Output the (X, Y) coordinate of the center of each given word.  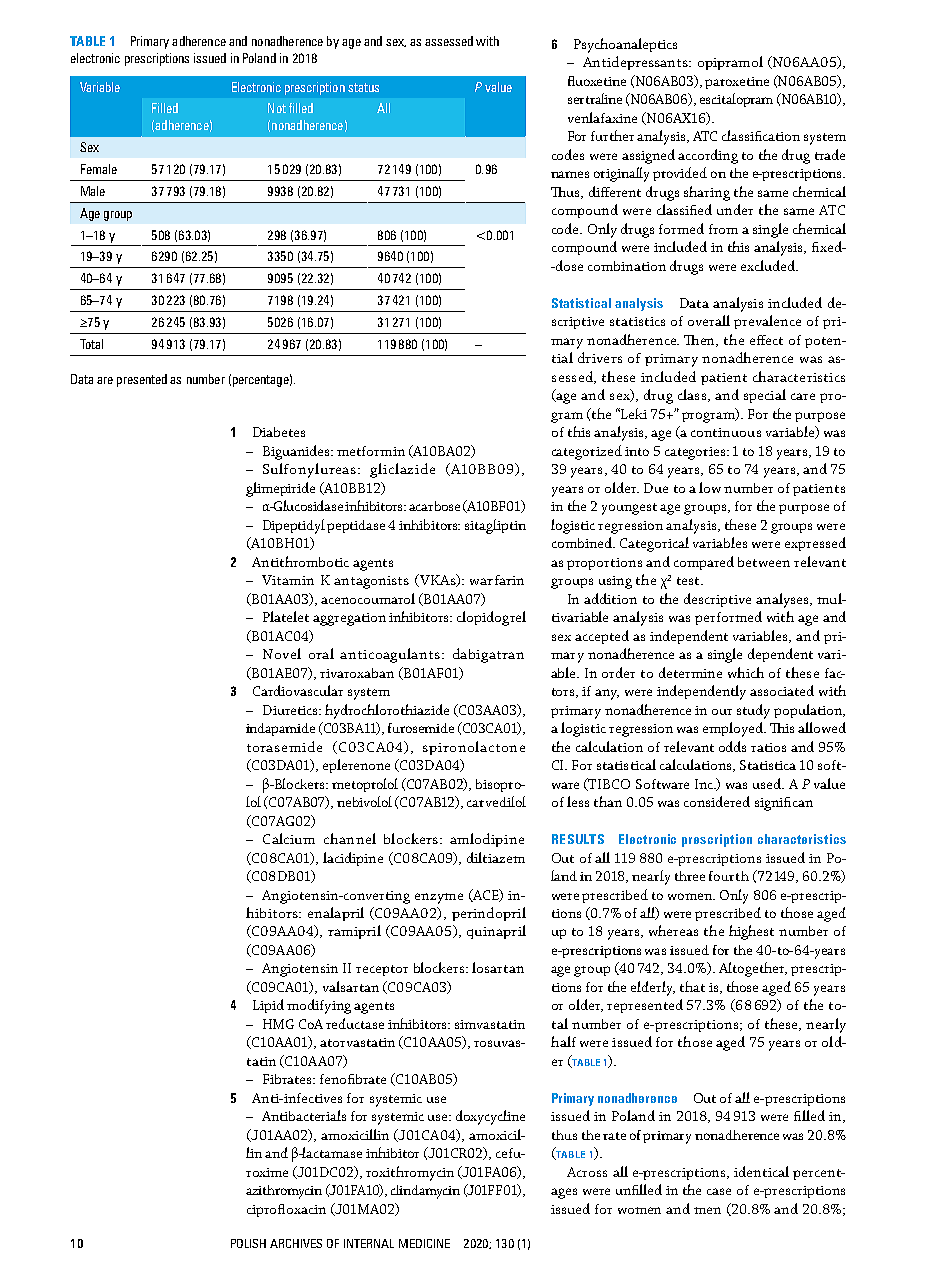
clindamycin (425, 1192)
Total (91, 344)
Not (277, 108)
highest (751, 932)
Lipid (268, 1006)
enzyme (439, 898)
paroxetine (737, 83)
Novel (282, 653)
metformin (371, 451)
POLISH (248, 1243)
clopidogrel (491, 618)
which (746, 672)
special (765, 396)
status (363, 87)
